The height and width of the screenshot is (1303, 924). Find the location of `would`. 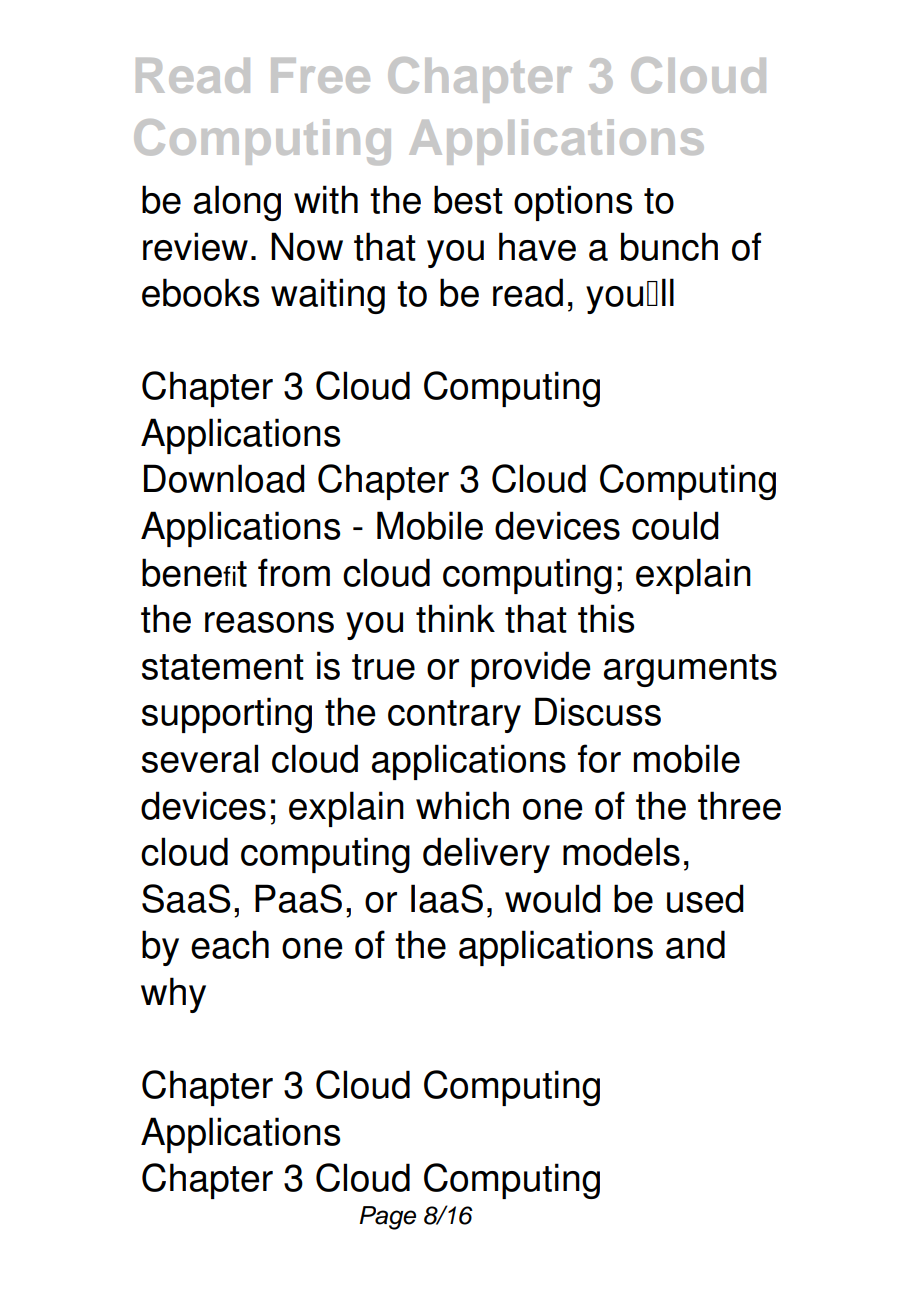

would is located at coordinates (553, 898).
